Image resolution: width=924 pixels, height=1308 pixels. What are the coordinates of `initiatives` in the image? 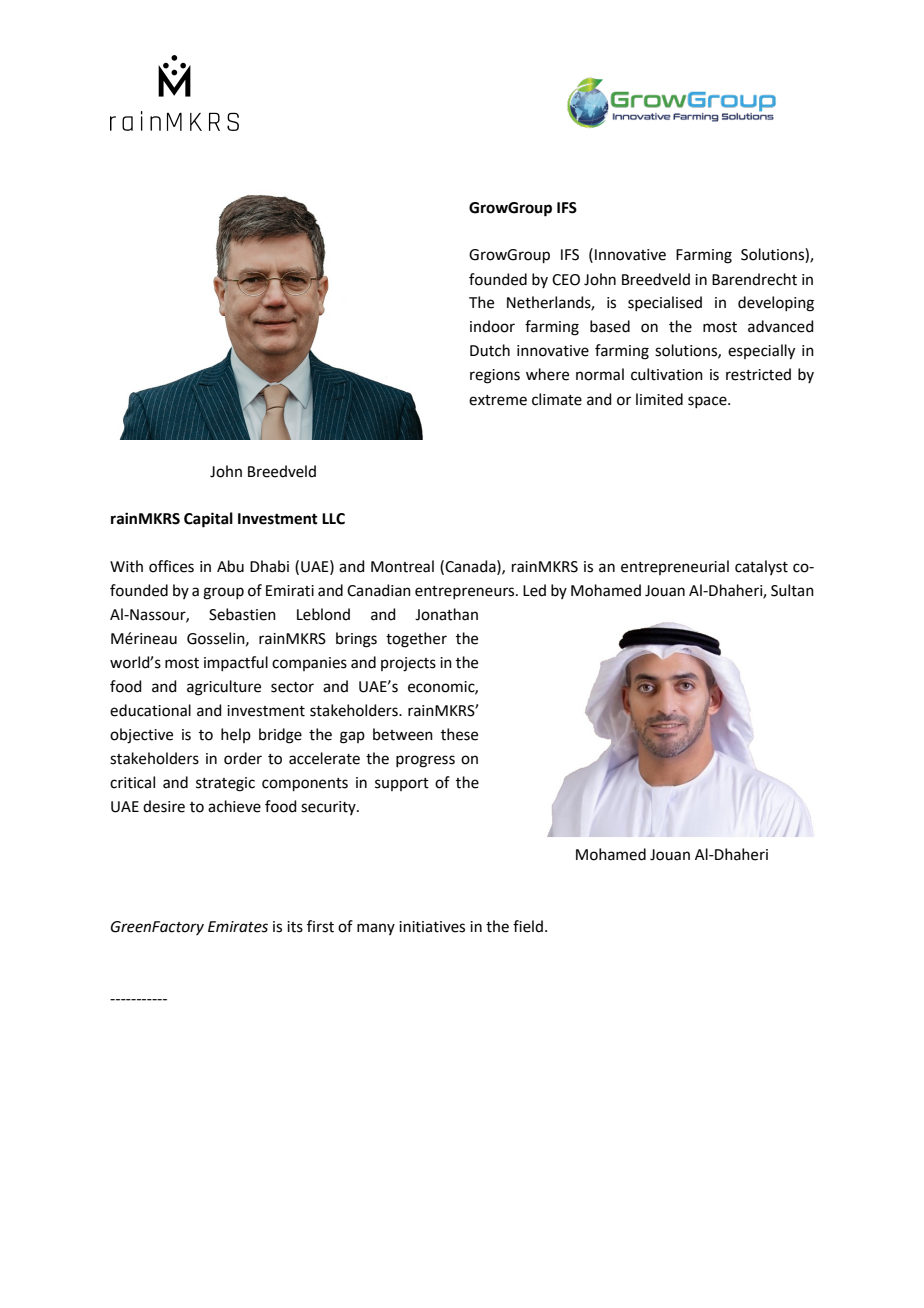 It's located at (432, 927).
